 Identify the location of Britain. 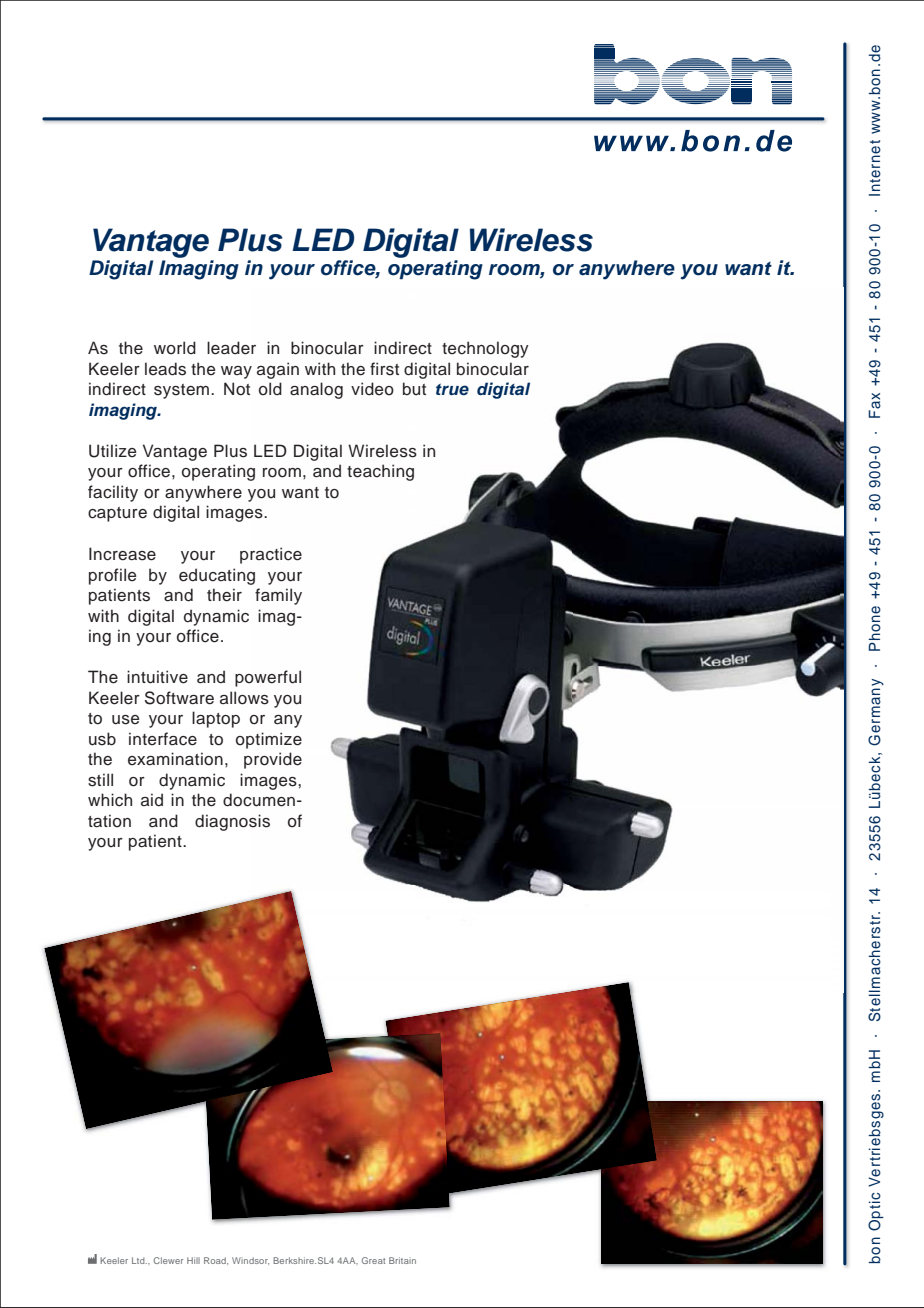
(402, 1260).
